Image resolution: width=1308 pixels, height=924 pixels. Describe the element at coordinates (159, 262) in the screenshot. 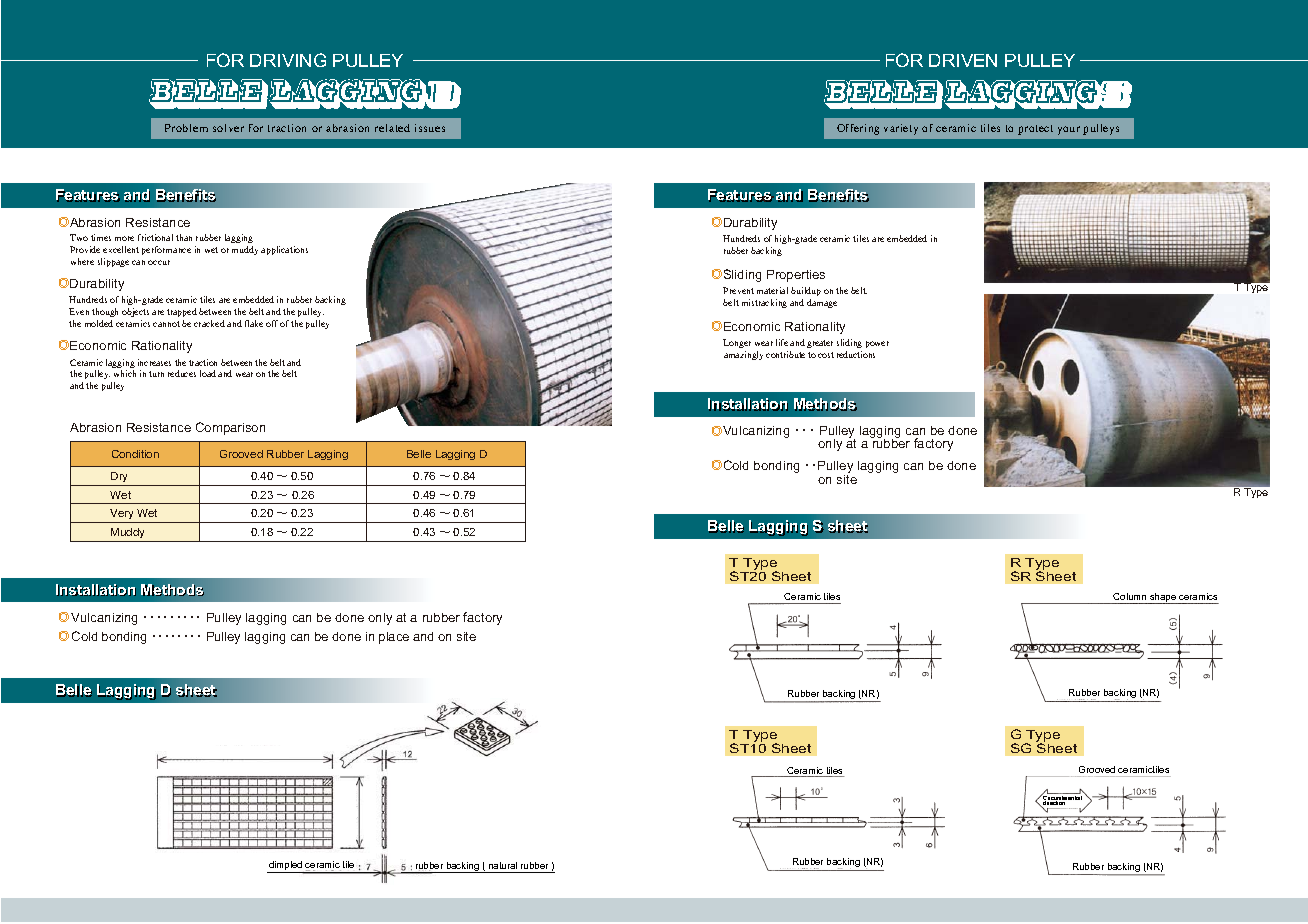

I see `occur` at that location.
